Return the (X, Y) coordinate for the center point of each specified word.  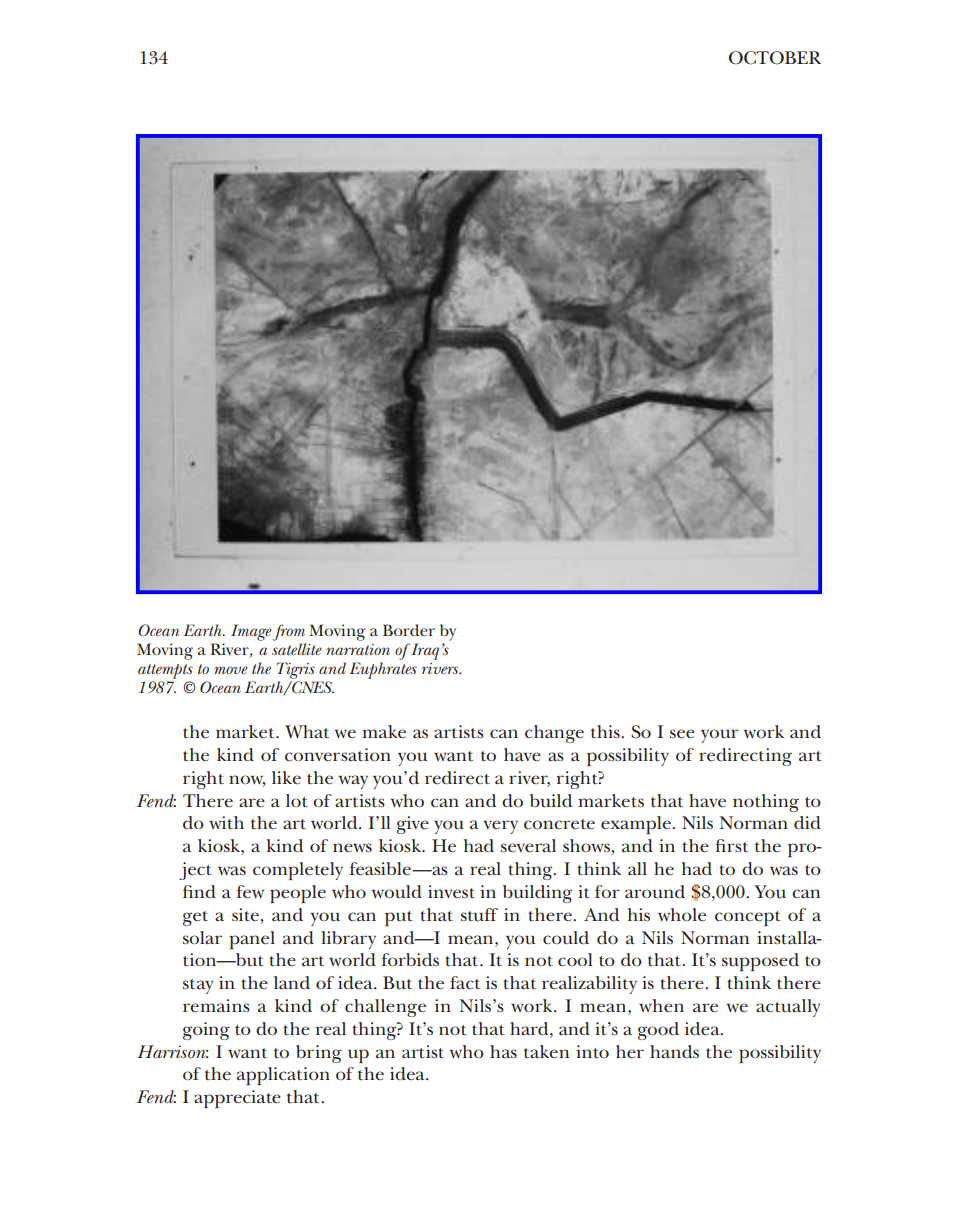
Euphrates (383, 670)
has (503, 1051)
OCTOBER (775, 58)
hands (674, 1052)
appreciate (237, 1099)
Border (409, 630)
